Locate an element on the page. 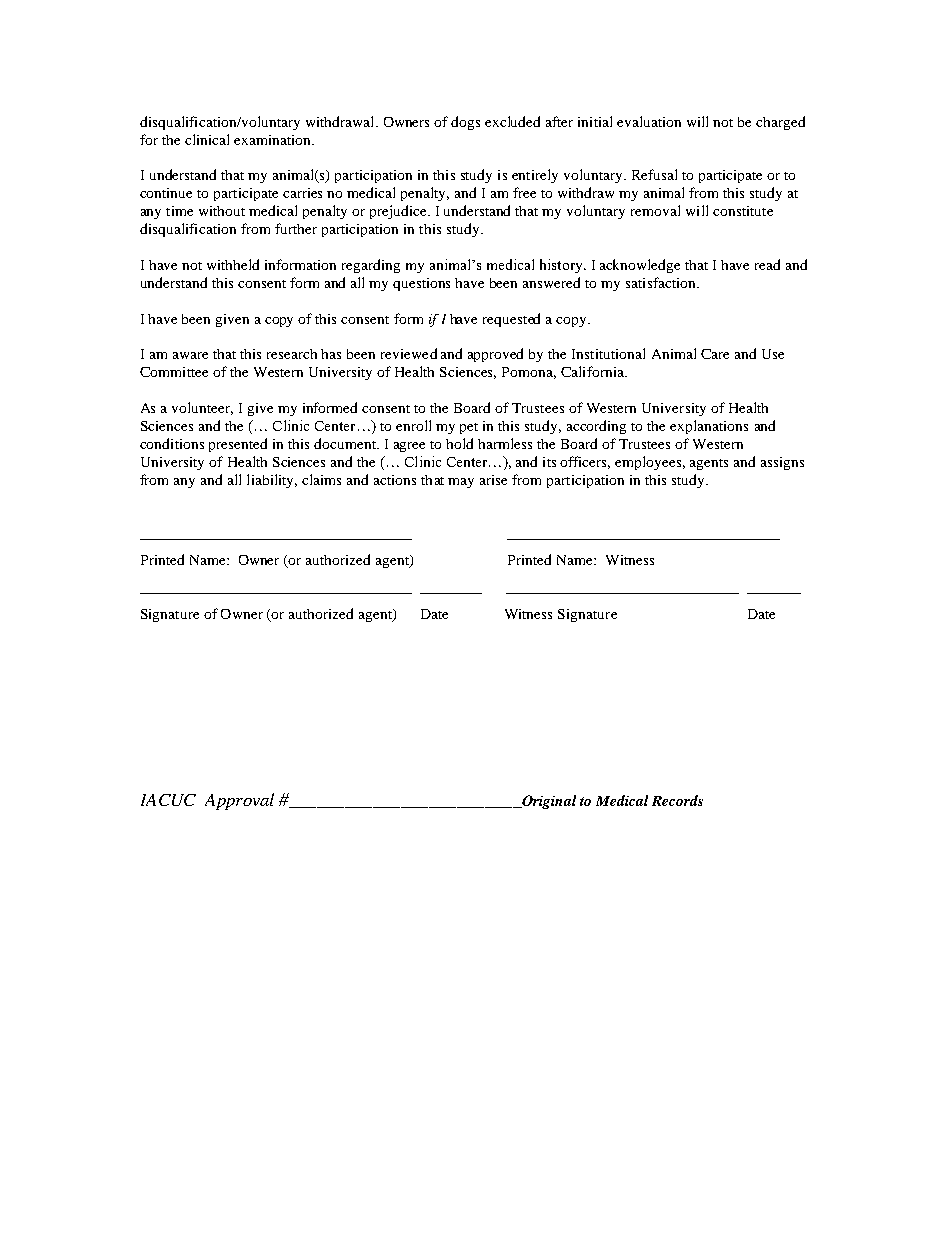 The width and height of the document is (952, 1233). Care is located at coordinates (715, 354).
